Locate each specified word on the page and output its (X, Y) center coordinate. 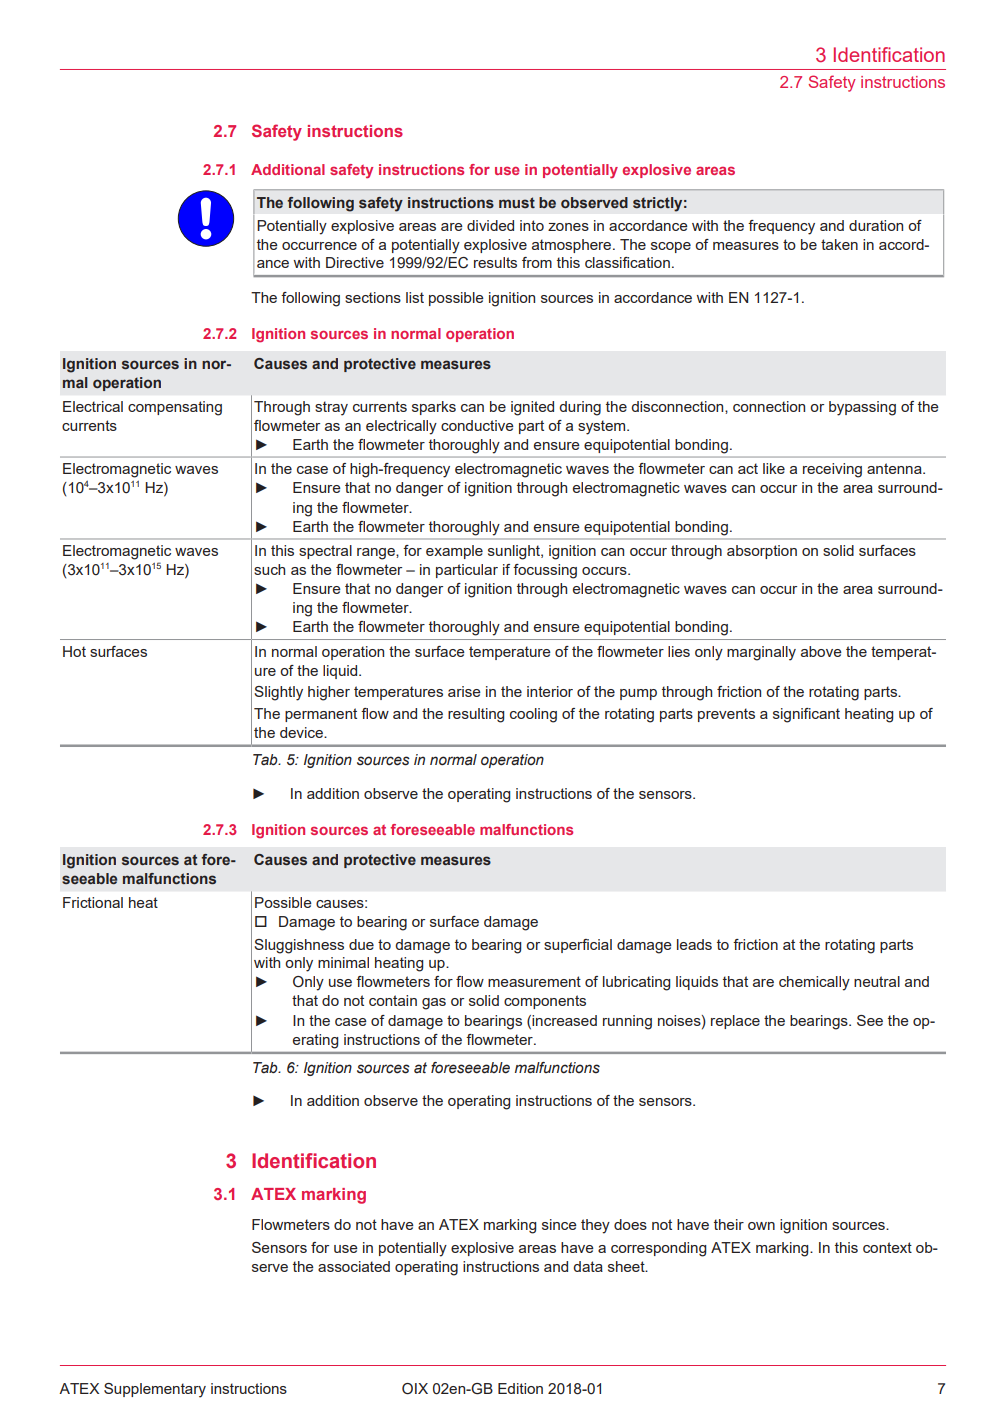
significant (806, 715)
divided (490, 225)
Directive (355, 262)
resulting (476, 715)
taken (839, 244)
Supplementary (155, 1390)
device (302, 732)
